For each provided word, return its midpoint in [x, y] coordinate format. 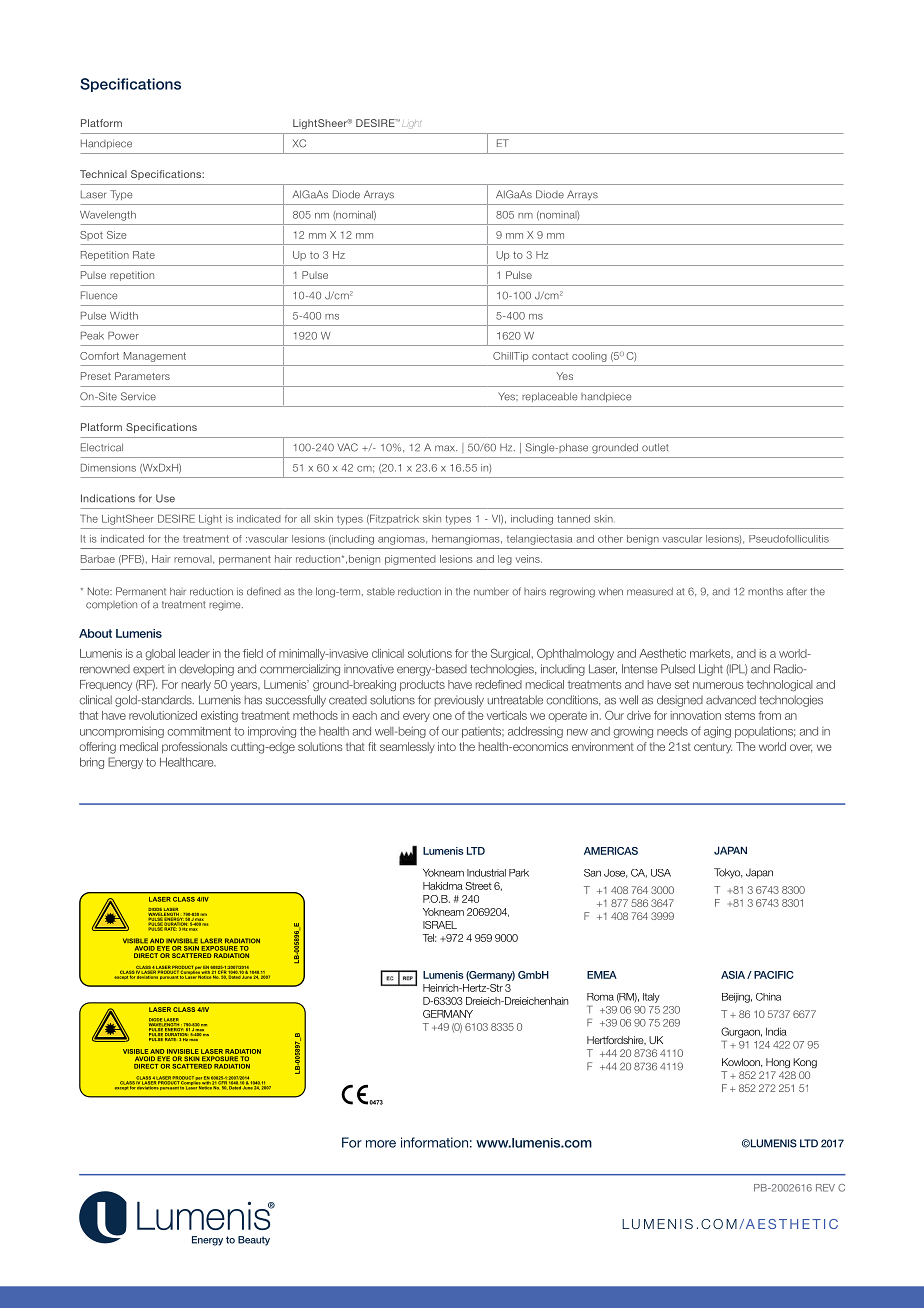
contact [550, 356]
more [381, 1144]
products [422, 685]
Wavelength [108, 216]
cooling [589, 357]
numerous [718, 685]
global [160, 654]
